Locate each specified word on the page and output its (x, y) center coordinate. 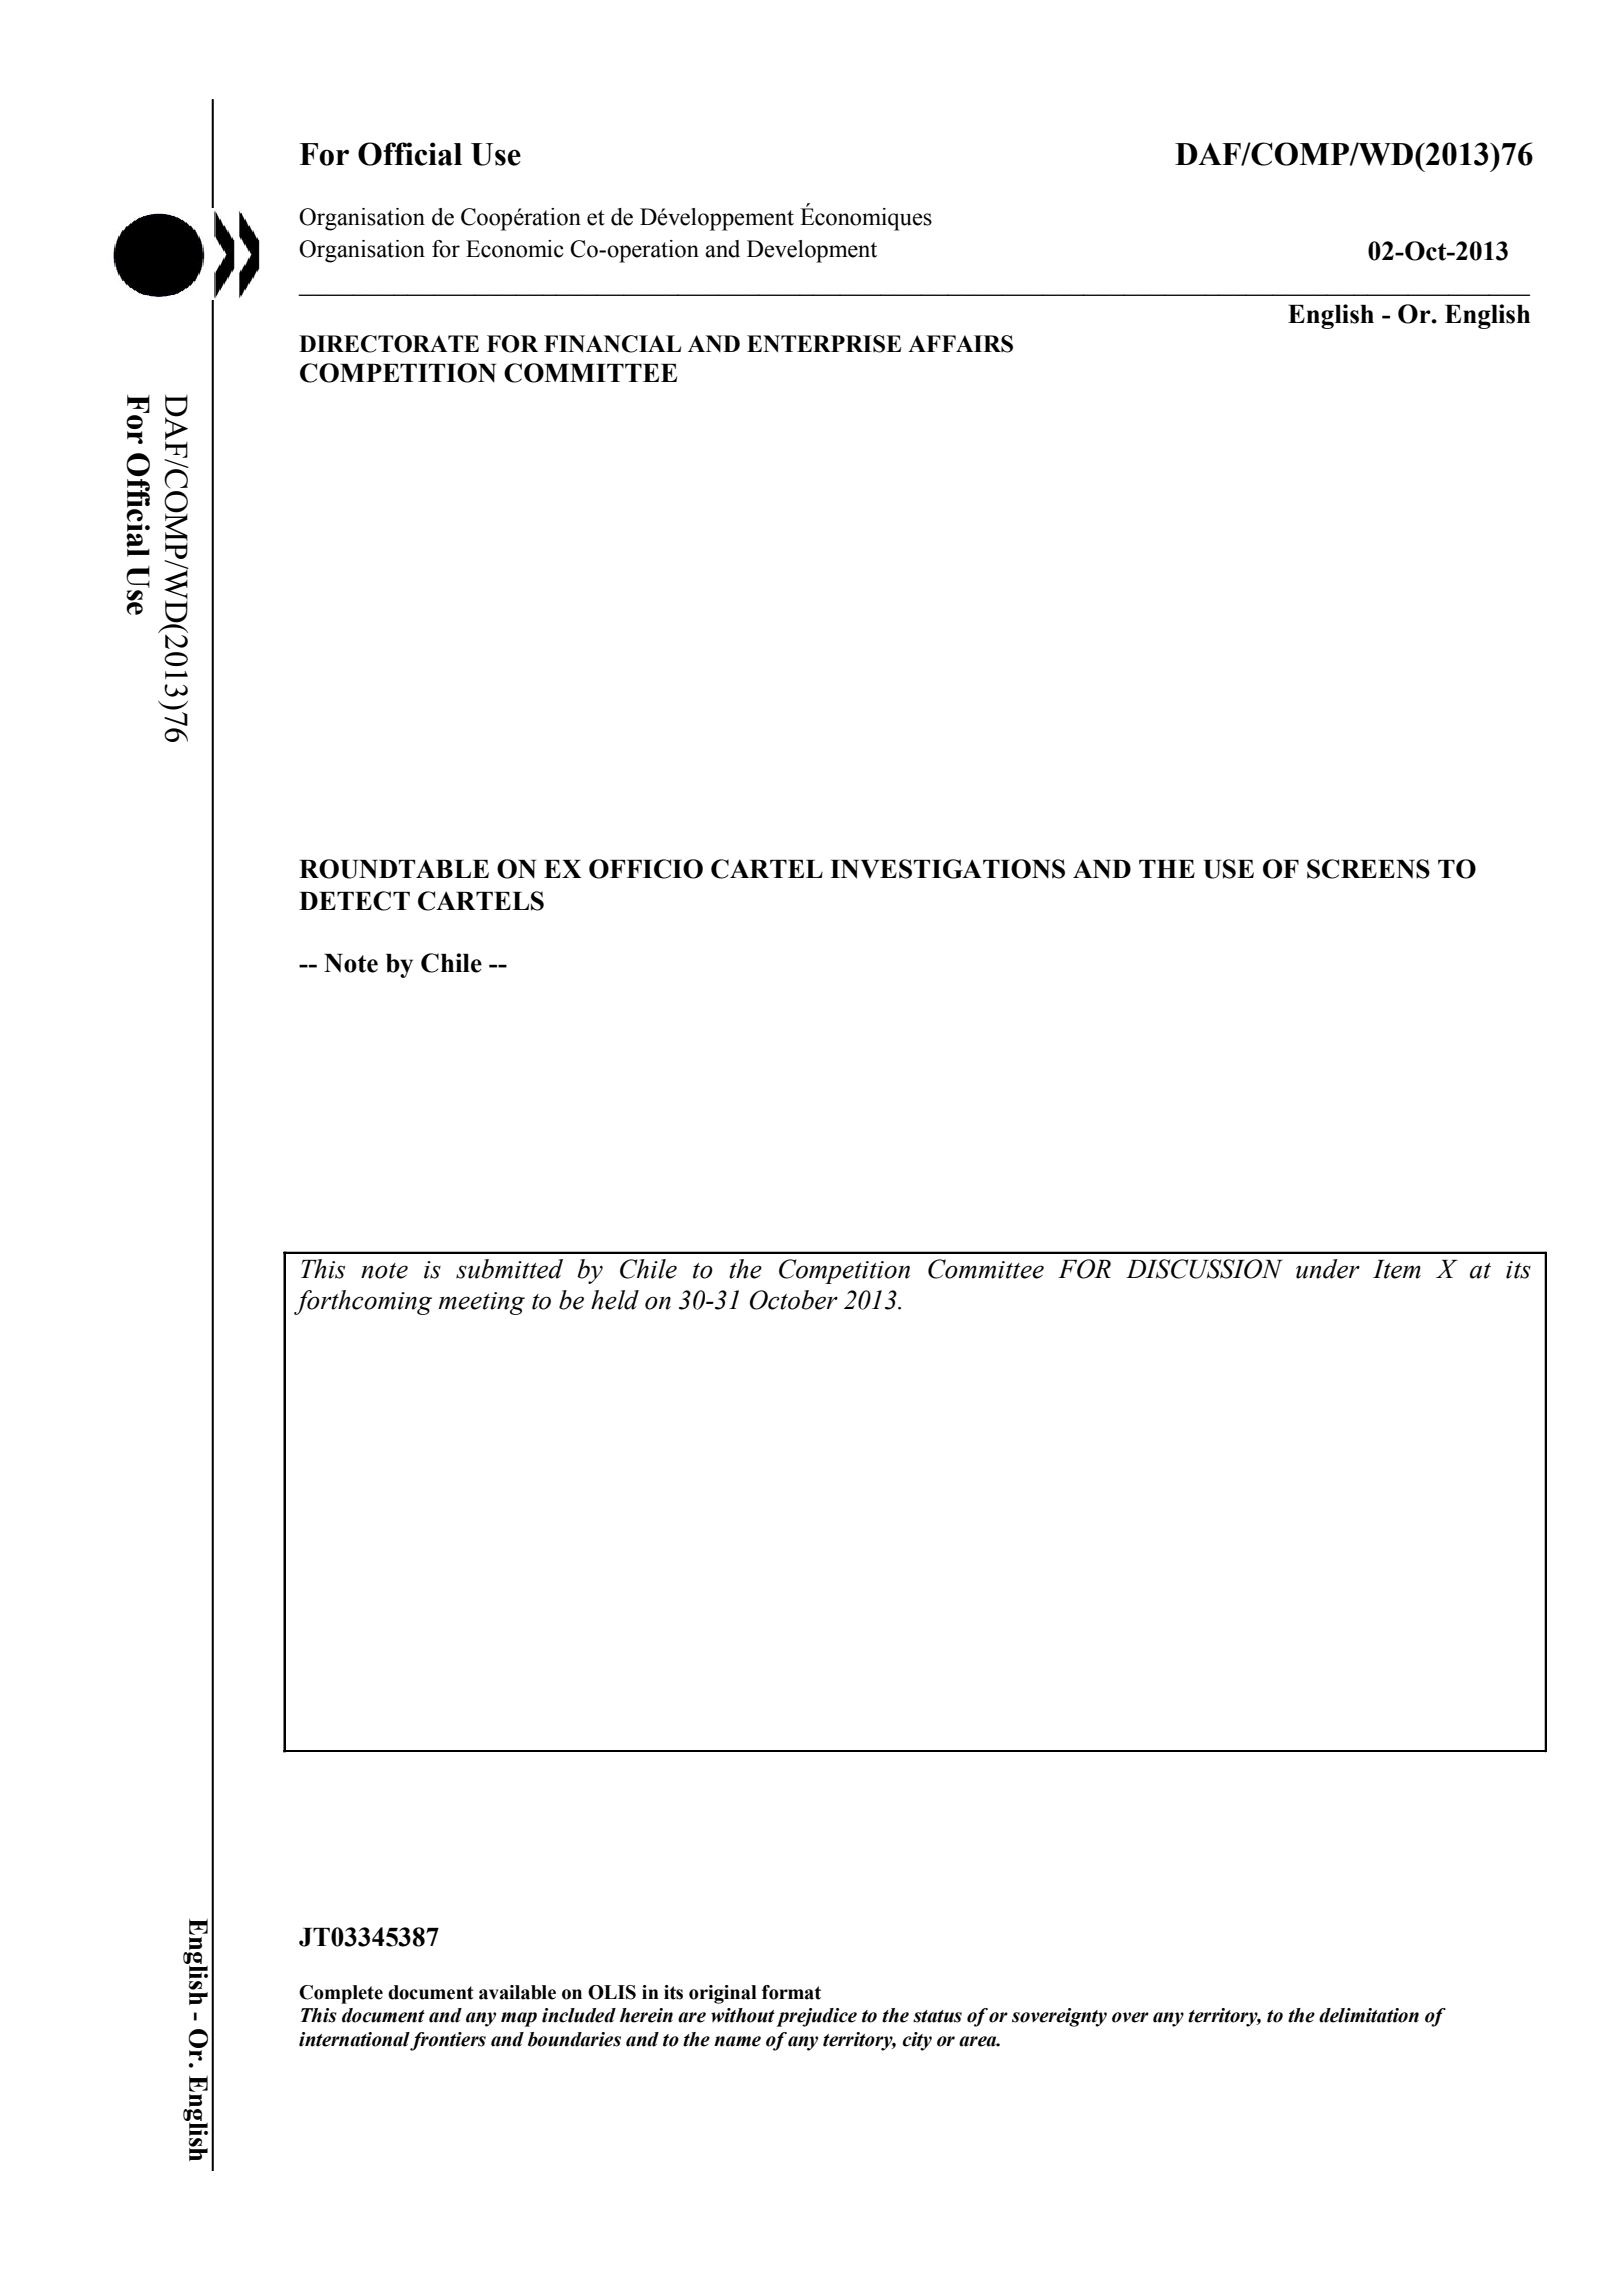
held (615, 1300)
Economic (515, 249)
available (517, 1992)
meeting (482, 1303)
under (1328, 1269)
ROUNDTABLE (394, 869)
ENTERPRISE (824, 344)
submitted (509, 1269)
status (937, 2016)
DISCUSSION (1204, 1269)
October (794, 1300)
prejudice (816, 2017)
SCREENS (1368, 869)
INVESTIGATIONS (947, 869)
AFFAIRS (960, 344)
